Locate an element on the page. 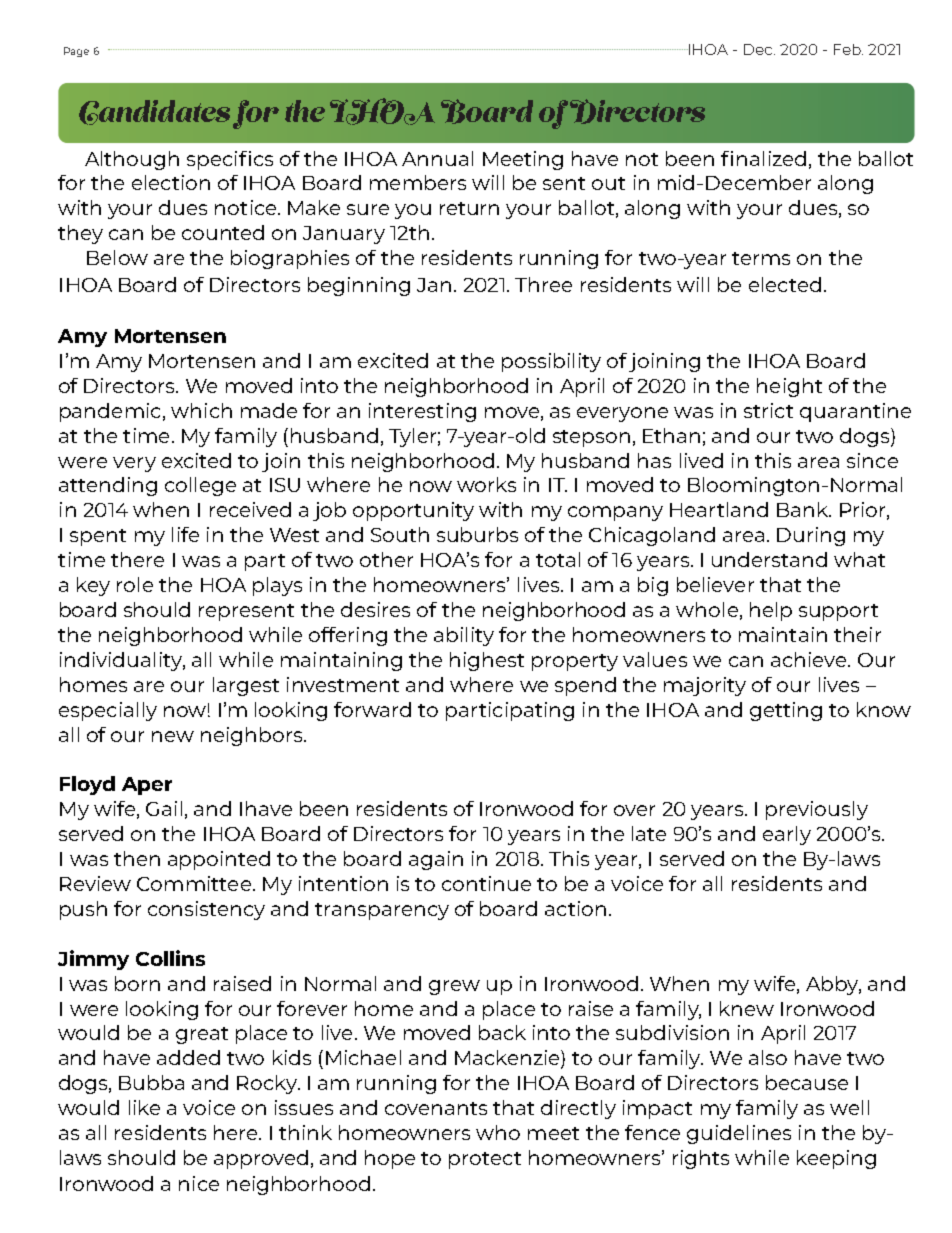 This image has height=1233, width=952. Feb is located at coordinates (848, 49).
